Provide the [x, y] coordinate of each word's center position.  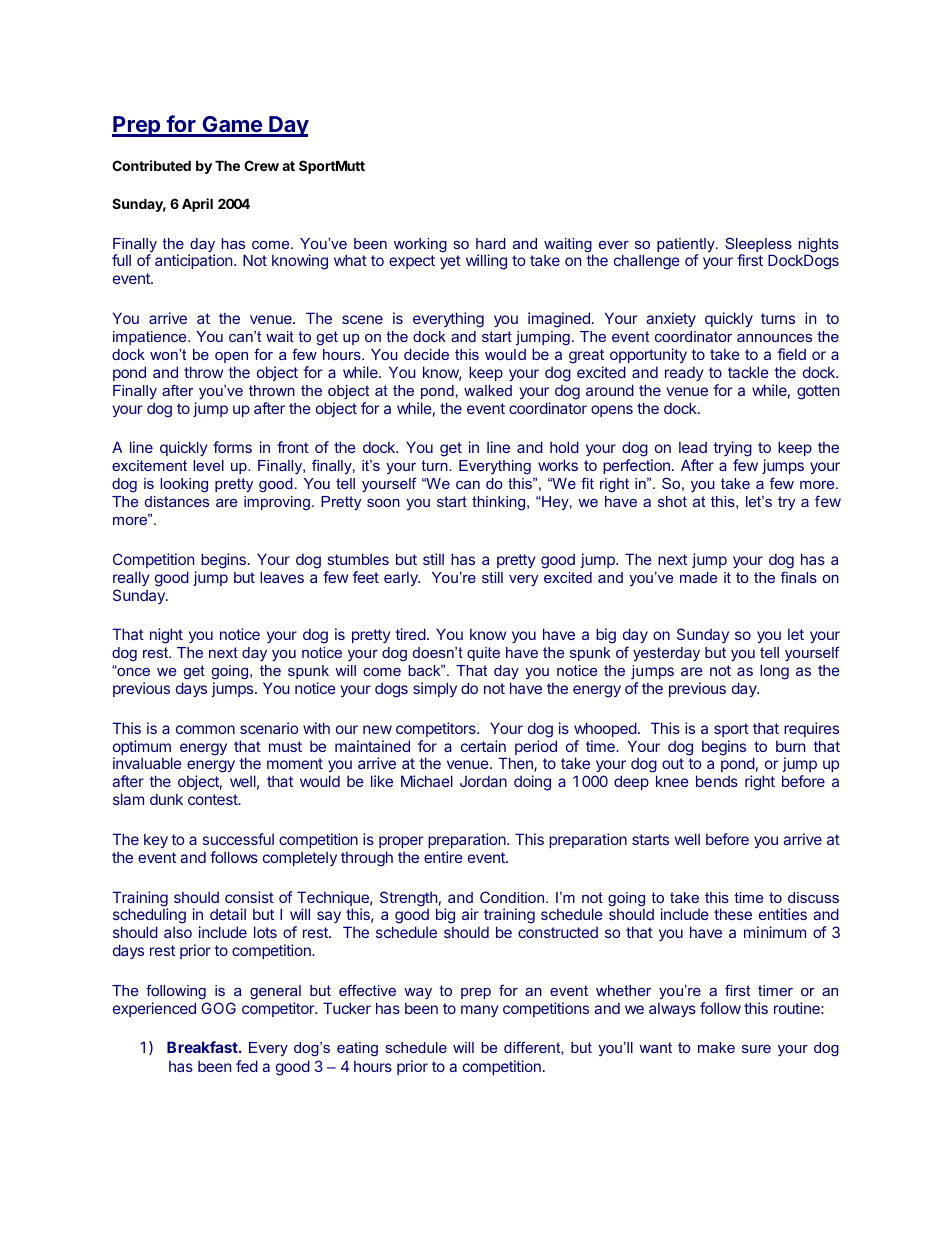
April [197, 205]
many [479, 1011]
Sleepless [758, 246]
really [131, 578]
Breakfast [203, 1047]
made [698, 577]
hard [491, 243]
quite [483, 654]
